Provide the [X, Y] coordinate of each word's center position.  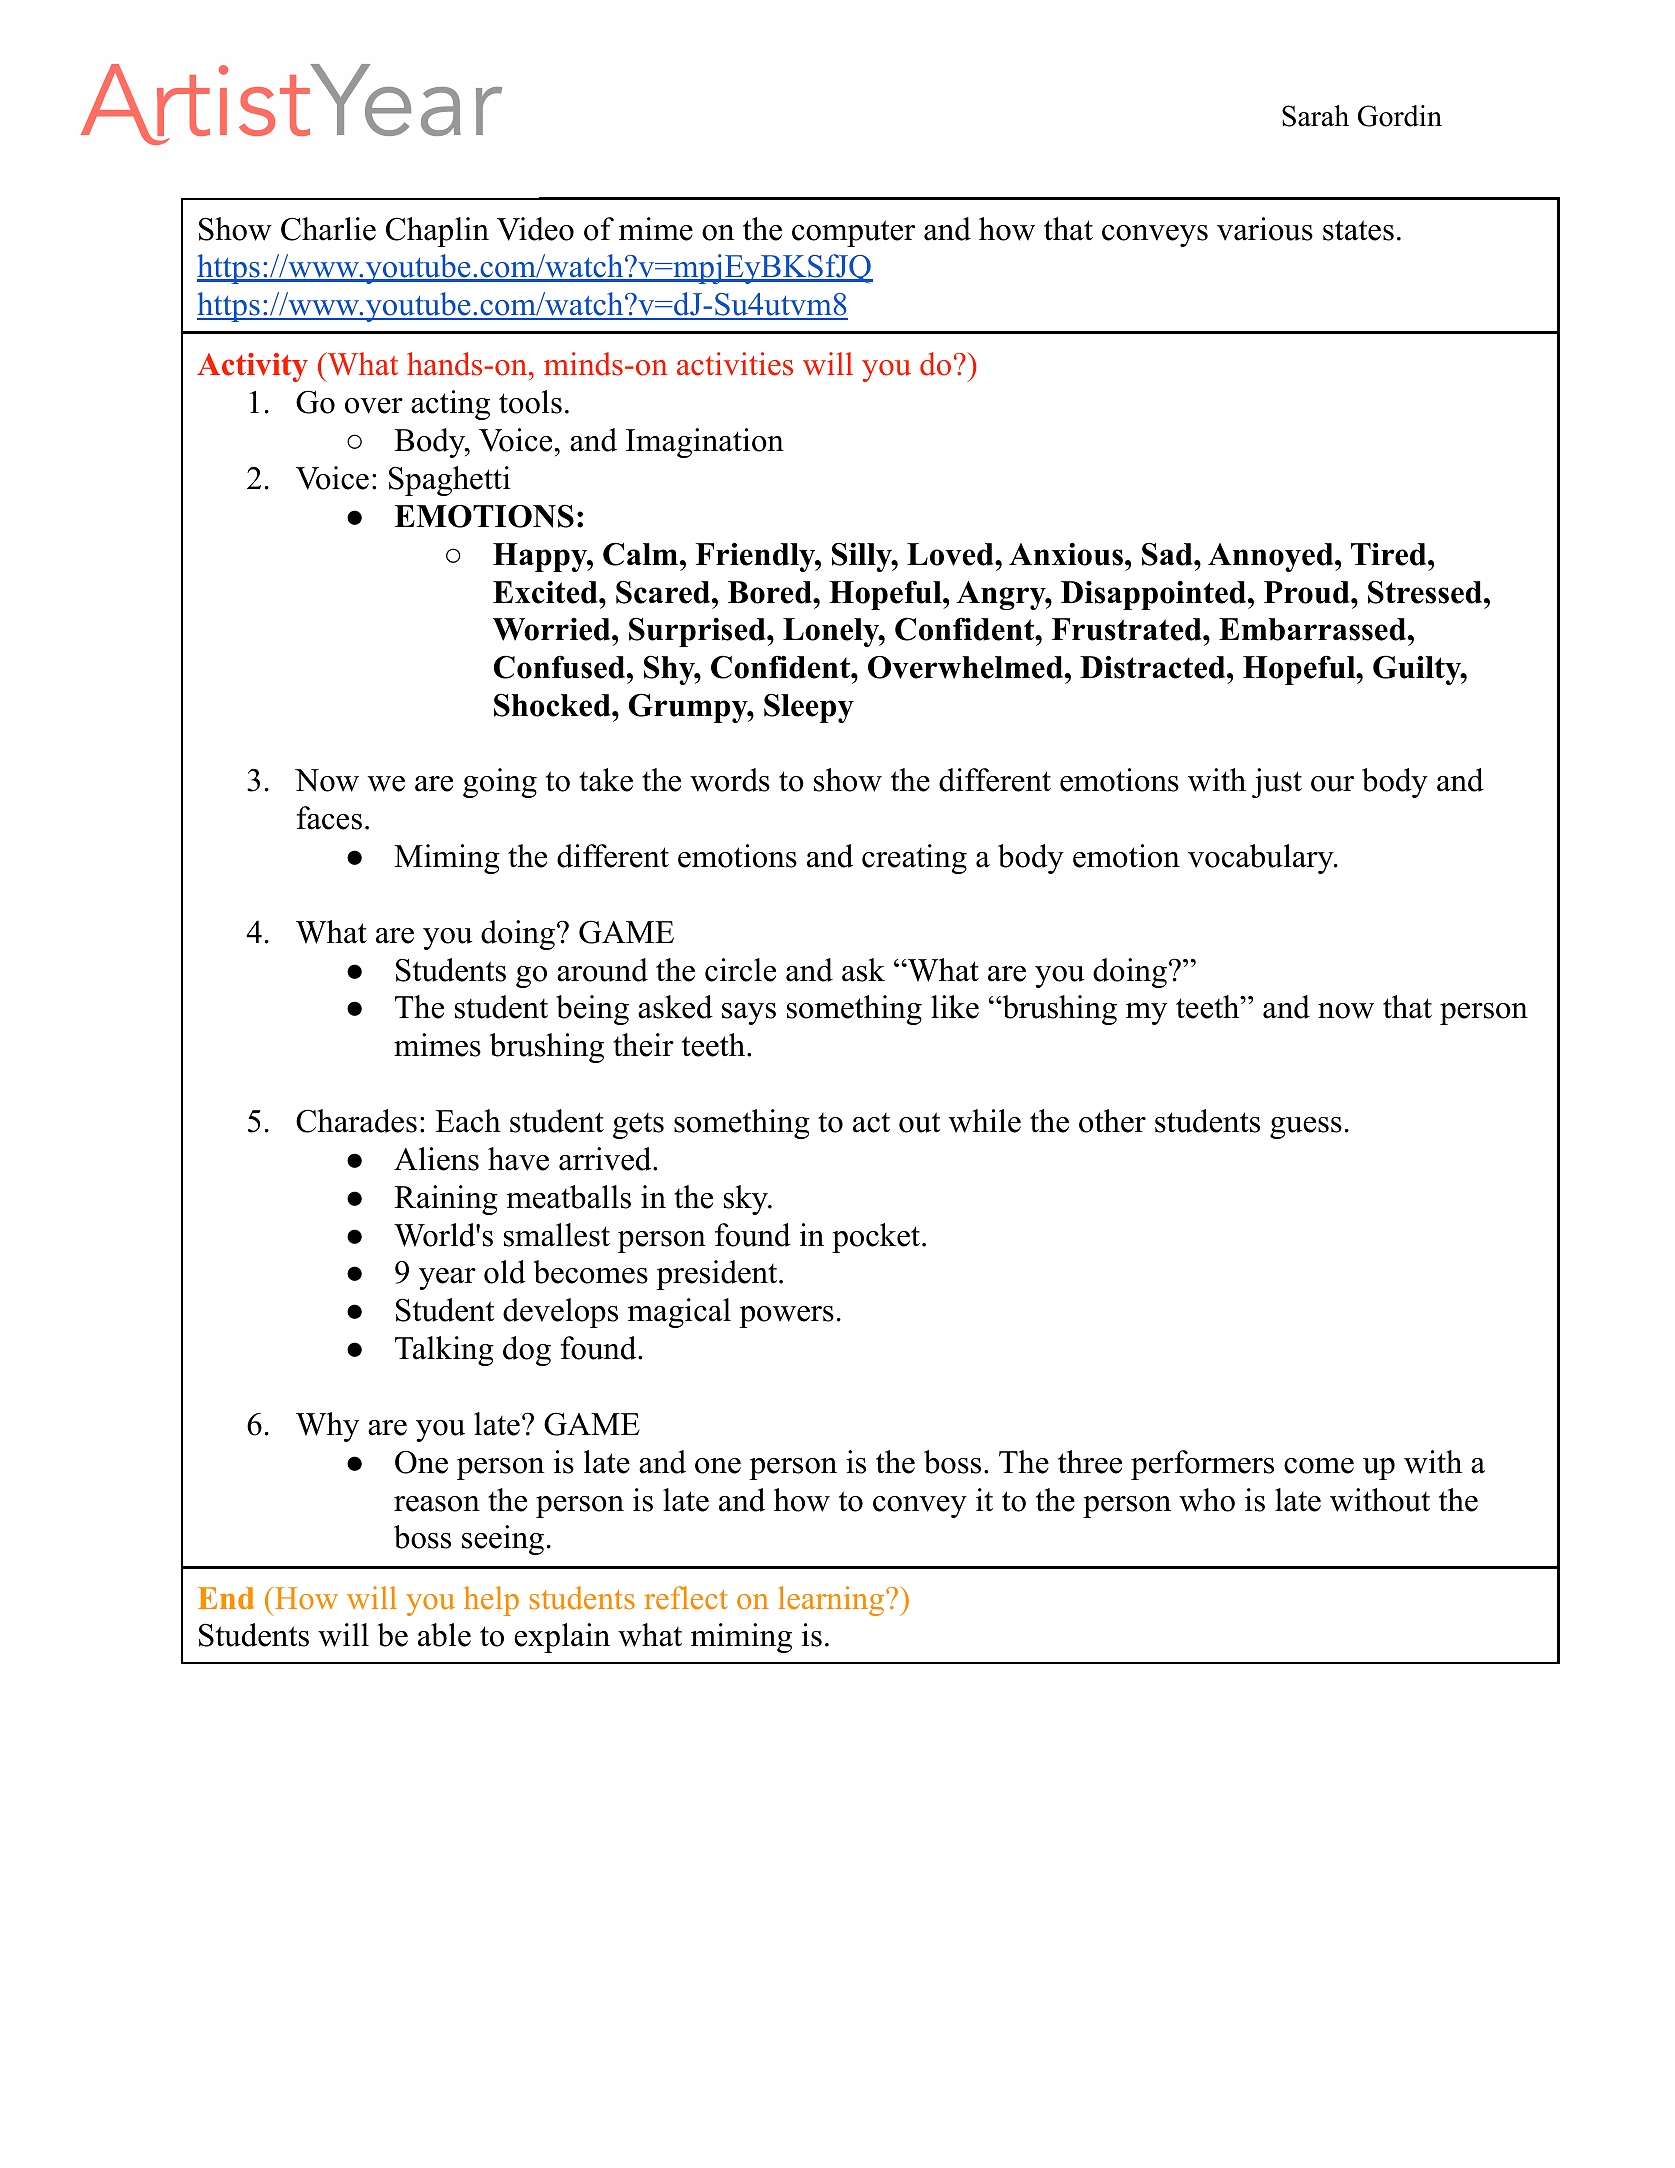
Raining [446, 1200]
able [444, 1635]
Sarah [1315, 116]
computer [853, 233]
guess [1306, 1128]
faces [329, 818]
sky [747, 1200]
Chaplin [437, 232]
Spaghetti [449, 481]
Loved [951, 554]
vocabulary [1262, 859]
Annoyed [1272, 557]
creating [914, 859]
